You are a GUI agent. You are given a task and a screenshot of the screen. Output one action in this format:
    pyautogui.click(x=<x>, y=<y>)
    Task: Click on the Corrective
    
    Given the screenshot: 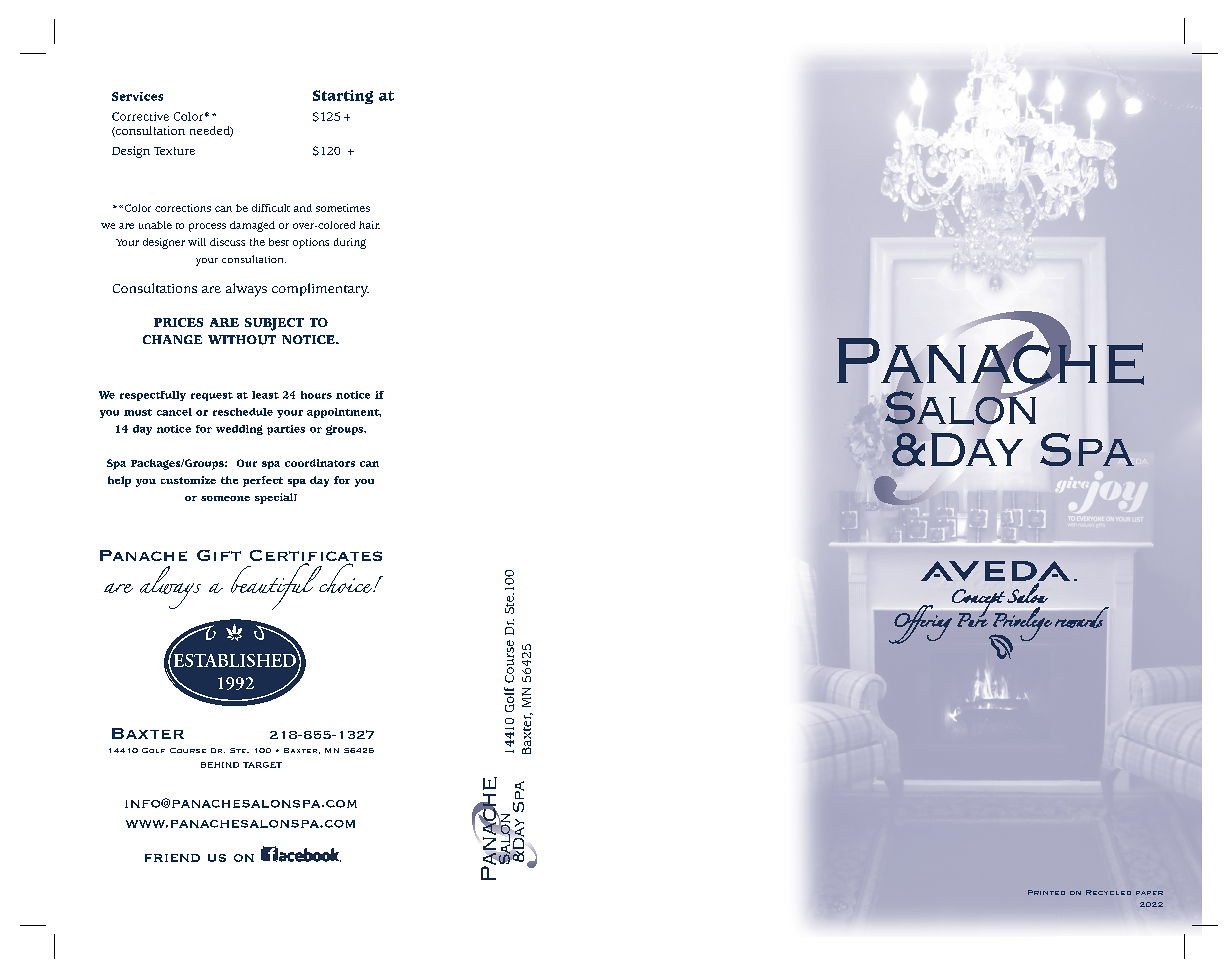 What is the action you would take?
    pyautogui.click(x=140, y=116)
